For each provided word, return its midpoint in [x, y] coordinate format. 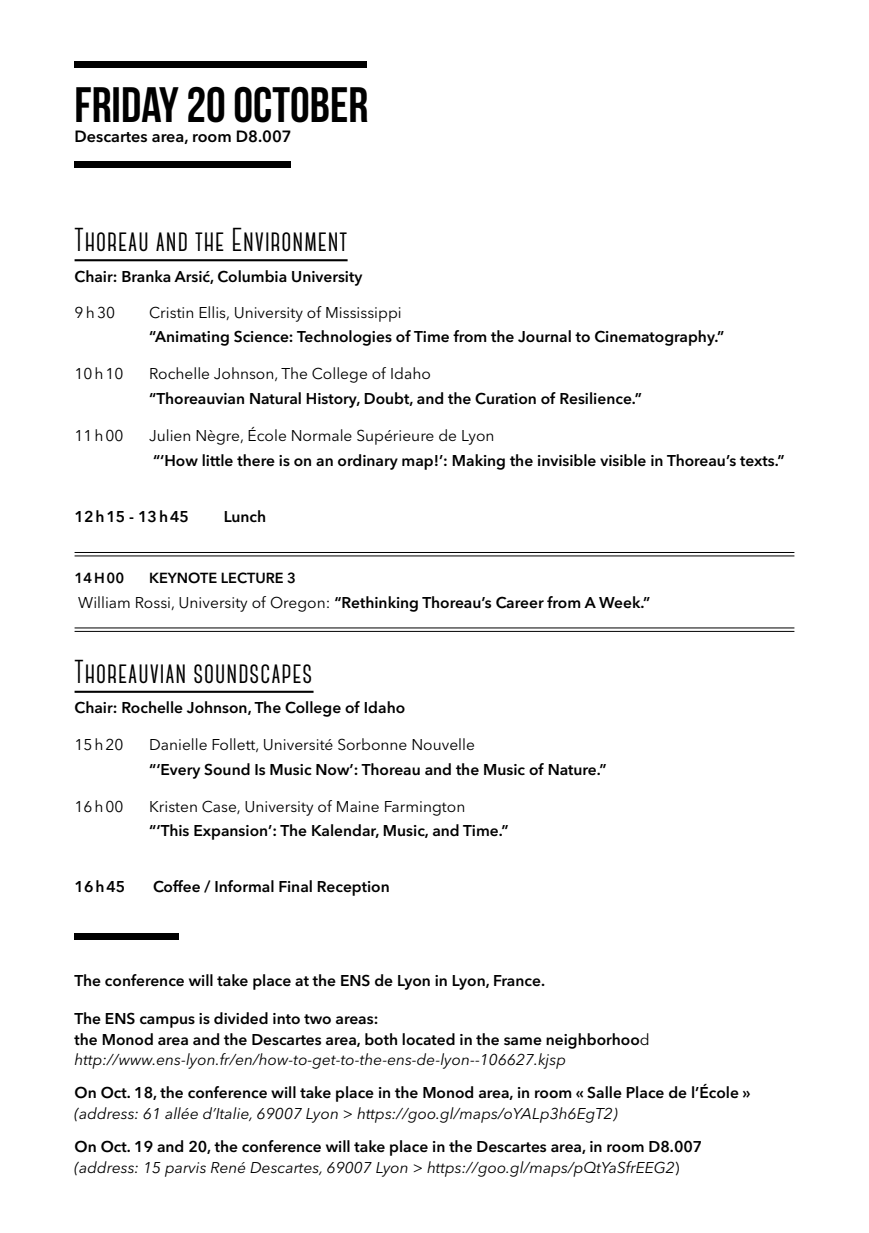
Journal [544, 336]
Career [520, 602]
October [301, 104]
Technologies [344, 338]
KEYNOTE [183, 578]
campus [167, 1022]
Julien [169, 435]
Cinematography [656, 338]
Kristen [173, 806]
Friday [127, 104]
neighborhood [597, 1041]
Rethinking [379, 604]
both [381, 1039]
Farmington [424, 808]
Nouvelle [443, 744]
